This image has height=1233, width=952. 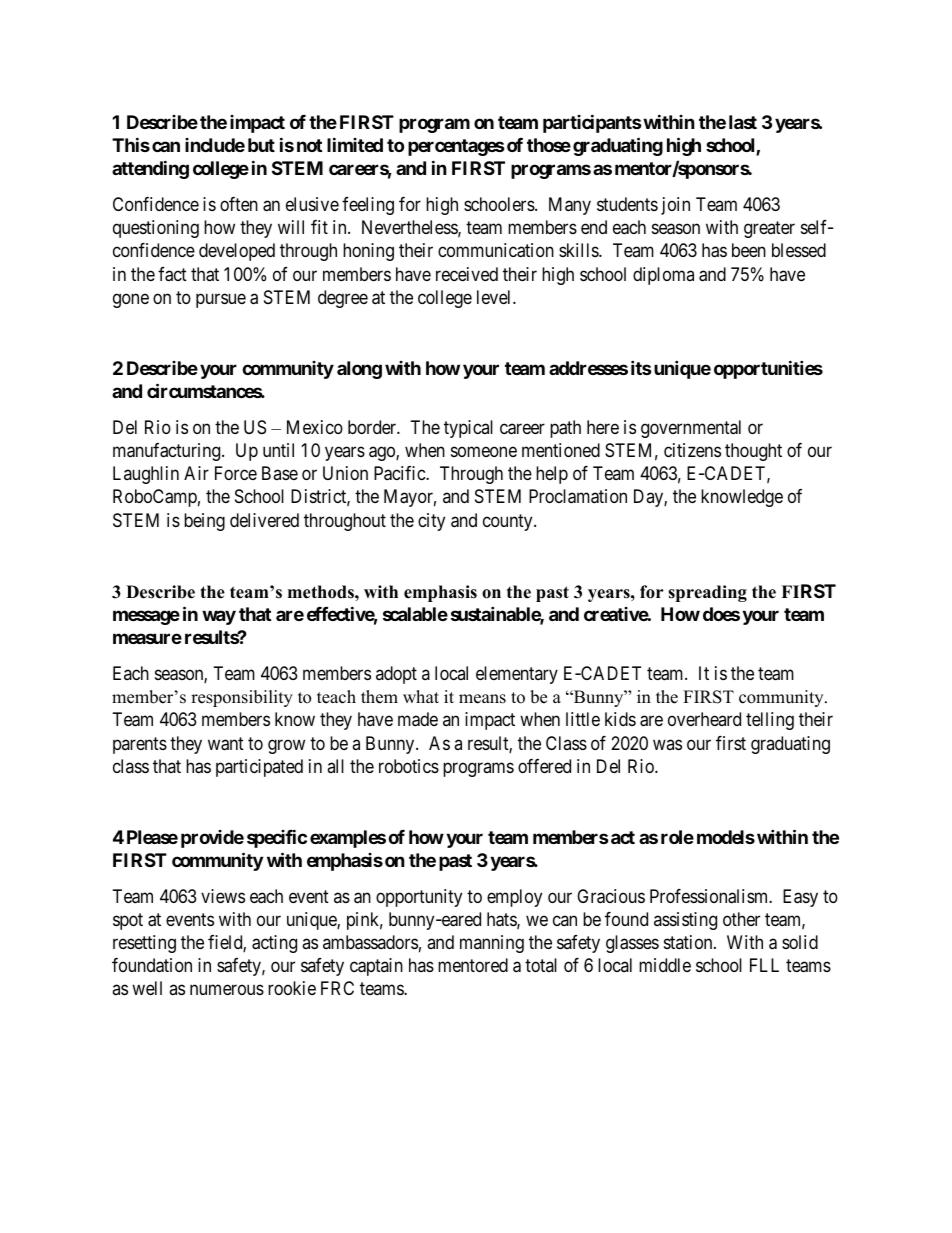 What do you see at coordinates (492, 944) in the image?
I see `manning` at bounding box center [492, 944].
